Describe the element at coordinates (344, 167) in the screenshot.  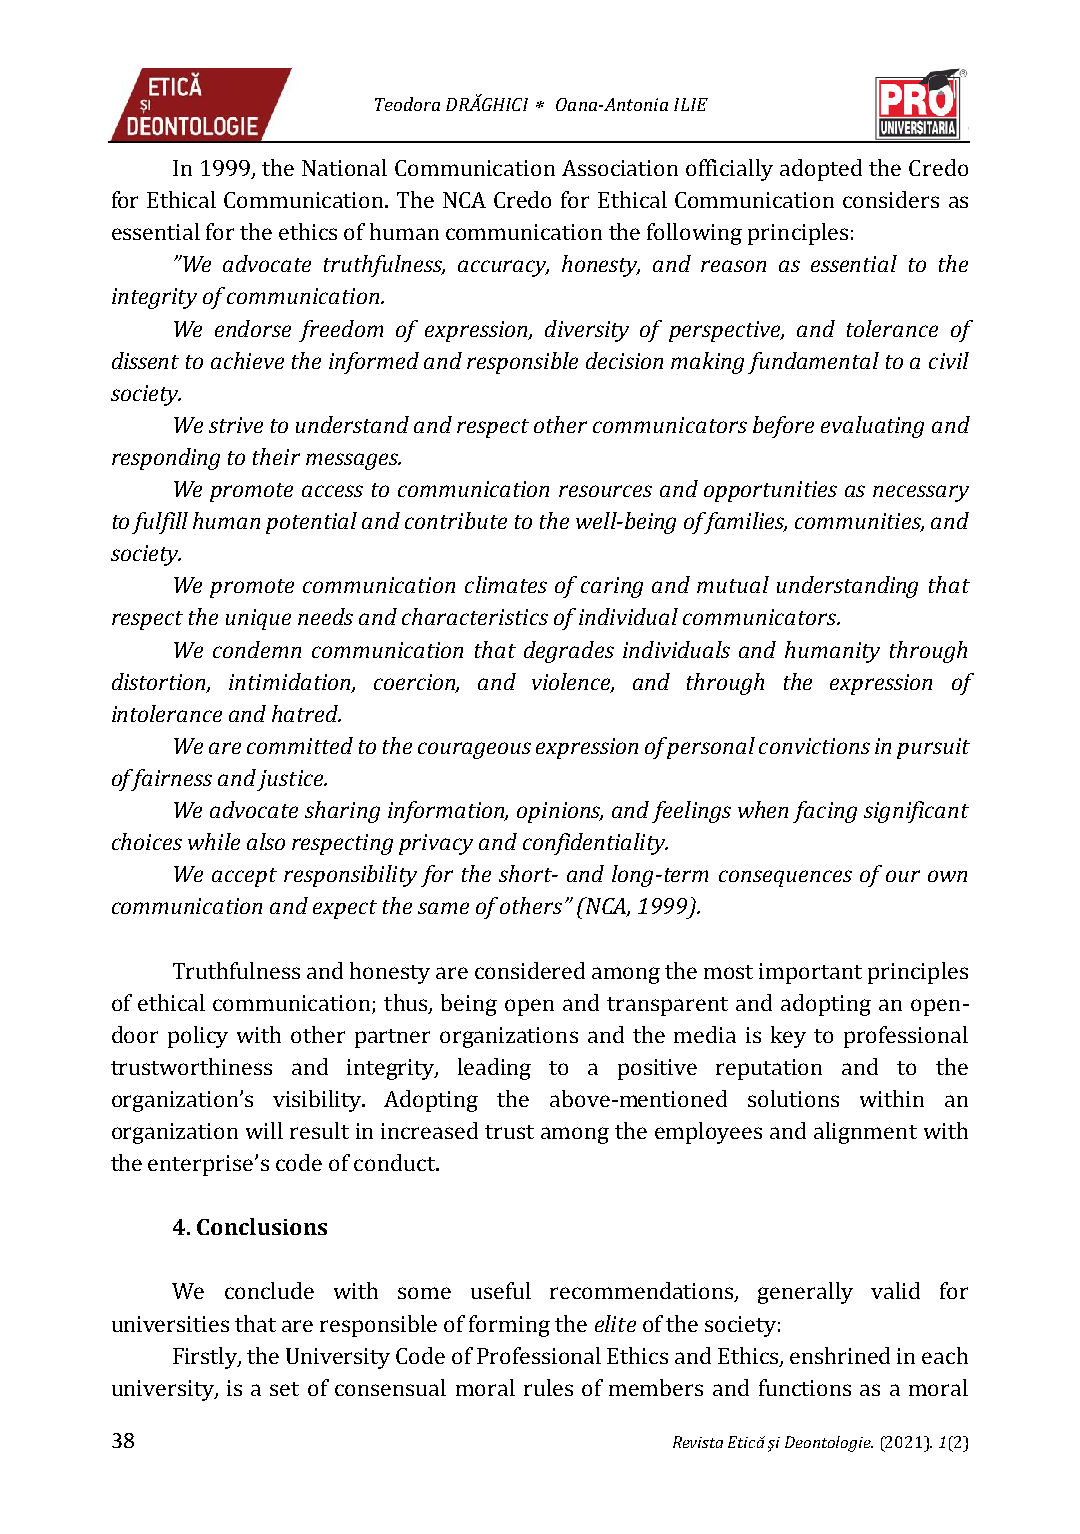
I see `National` at that location.
